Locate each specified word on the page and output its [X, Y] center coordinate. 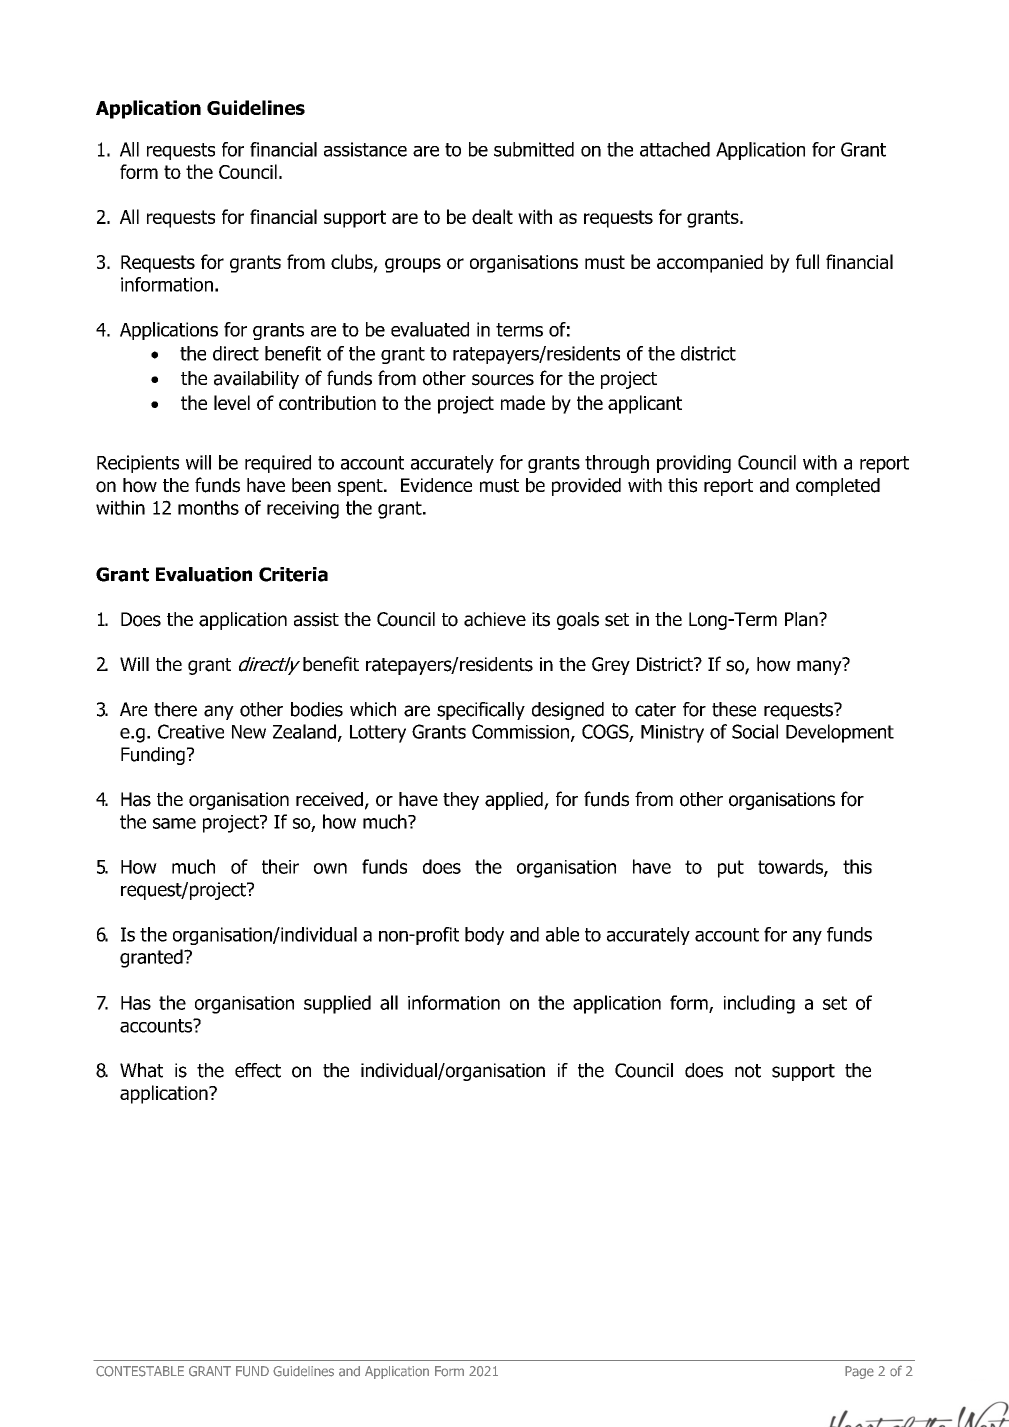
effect [258, 1070]
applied [515, 801]
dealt [492, 216]
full [807, 261]
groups [413, 265]
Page [859, 1372]
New [249, 732]
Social [755, 731]
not [748, 1071]
